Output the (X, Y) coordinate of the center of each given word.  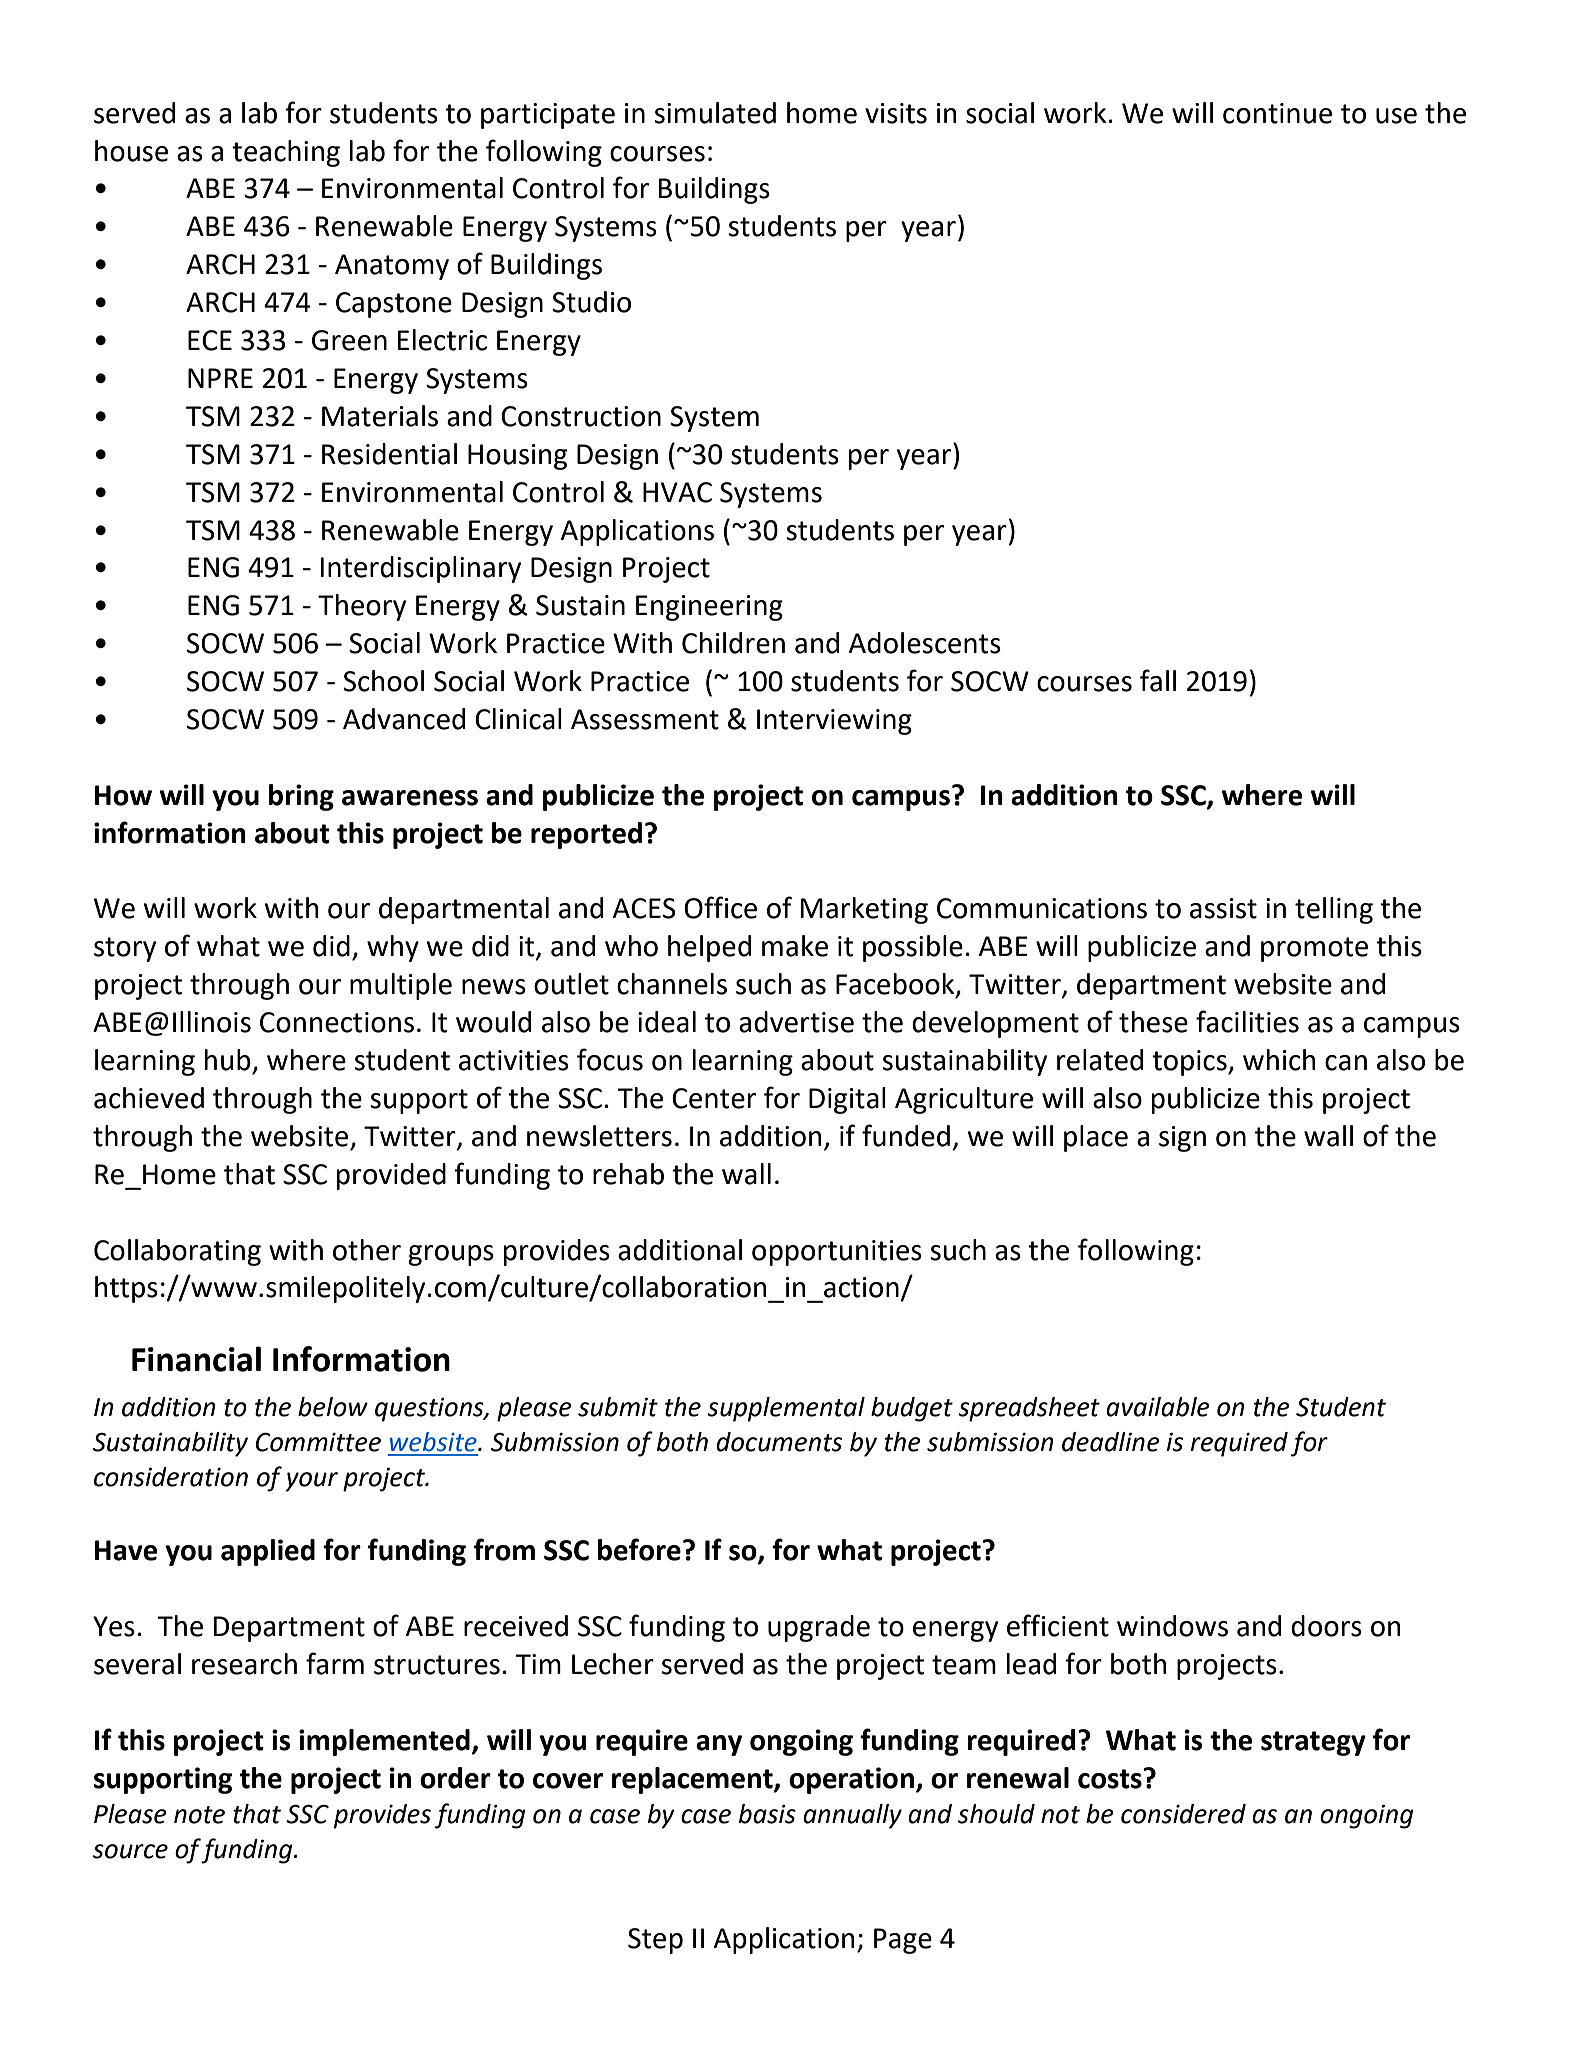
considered (1183, 1814)
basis (767, 1814)
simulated (715, 113)
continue (1277, 113)
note (199, 1815)
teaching (286, 153)
